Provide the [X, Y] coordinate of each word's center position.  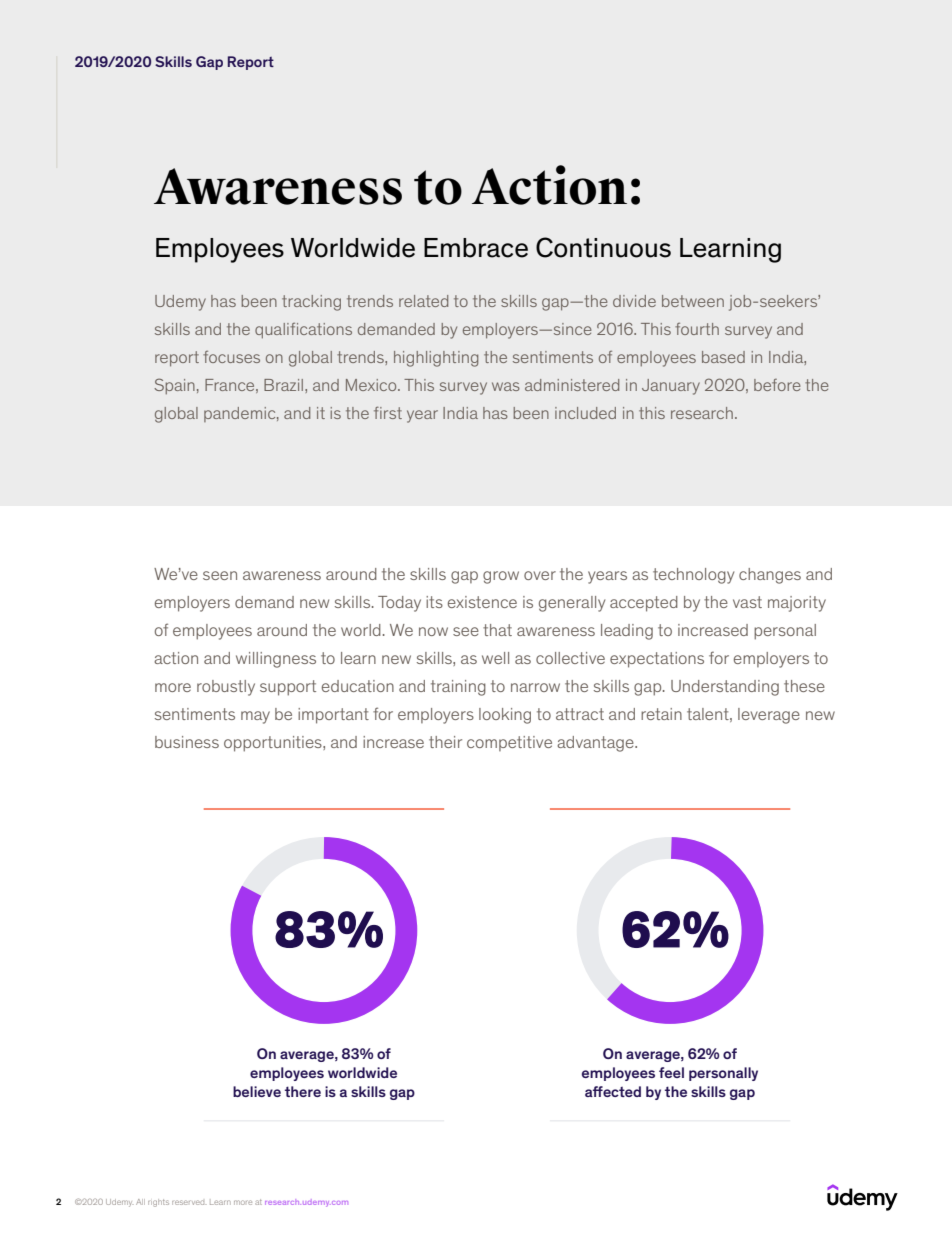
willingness [276, 660]
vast [747, 602]
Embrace [476, 248]
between [693, 301]
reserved [189, 1202]
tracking [311, 303]
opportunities [274, 744]
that [497, 630]
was [506, 386]
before [777, 385]
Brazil [285, 385]
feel [671, 1072]
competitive [509, 743]
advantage [596, 744]
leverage [769, 716]
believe [257, 1091]
